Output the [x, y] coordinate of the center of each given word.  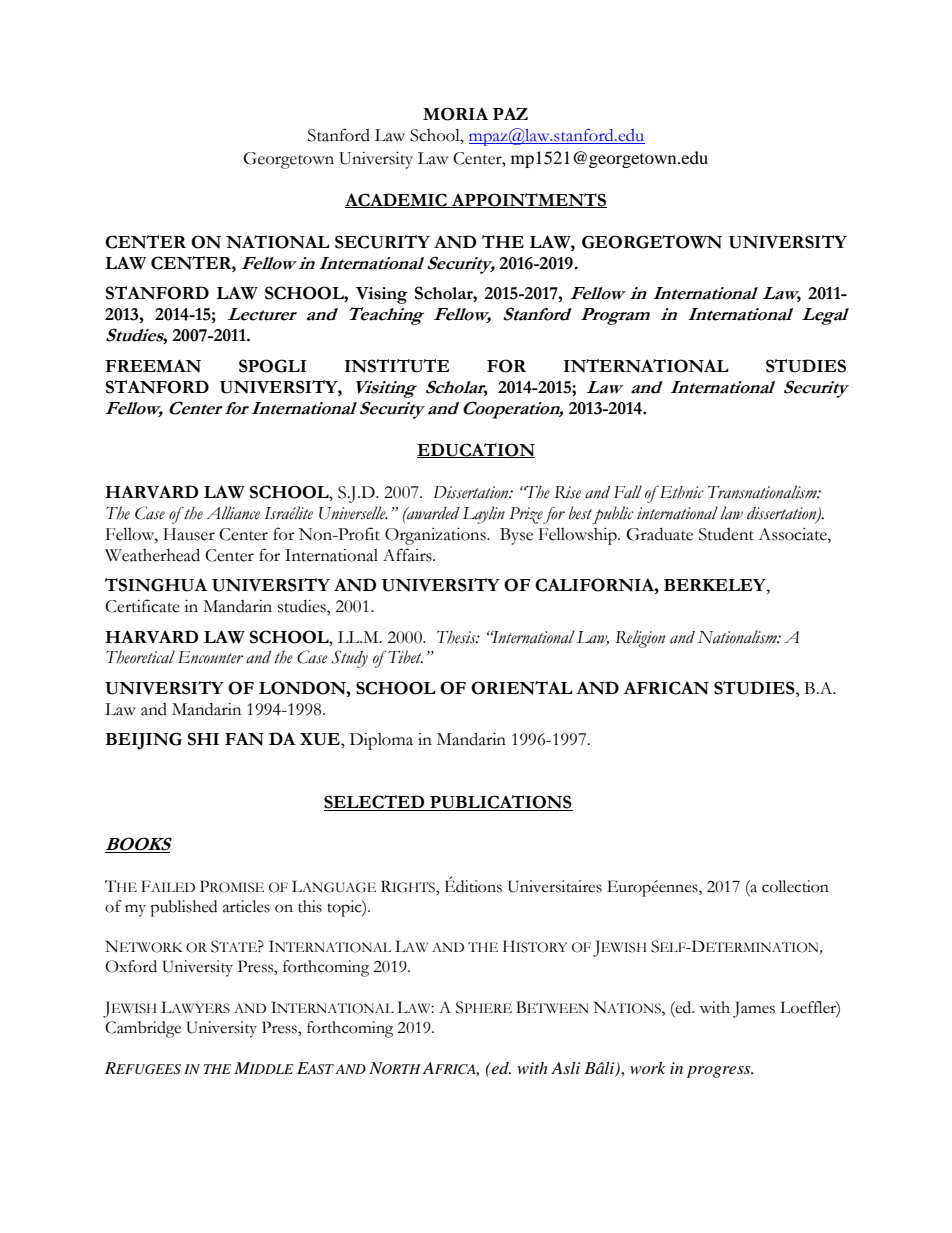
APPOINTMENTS [528, 200]
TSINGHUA [156, 585]
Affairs [408, 555]
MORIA [455, 114]
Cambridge [143, 1029]
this [310, 906]
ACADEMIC [397, 200]
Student [726, 534]
